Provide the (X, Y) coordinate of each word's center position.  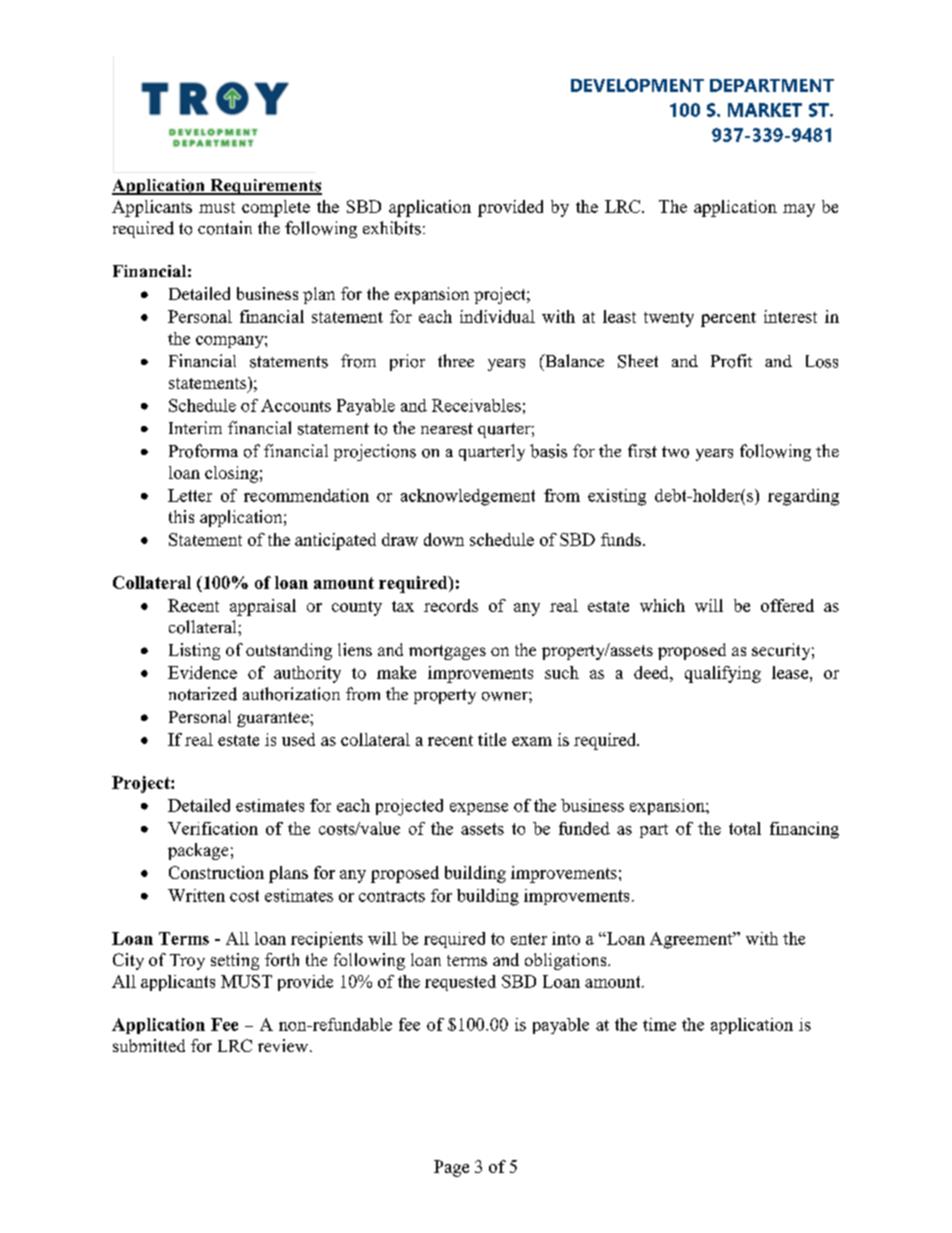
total (745, 828)
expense (479, 809)
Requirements (265, 187)
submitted (149, 1045)
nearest (447, 429)
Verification (213, 828)
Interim (195, 427)
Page (451, 1168)
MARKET (765, 110)
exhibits (392, 228)
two (675, 452)
